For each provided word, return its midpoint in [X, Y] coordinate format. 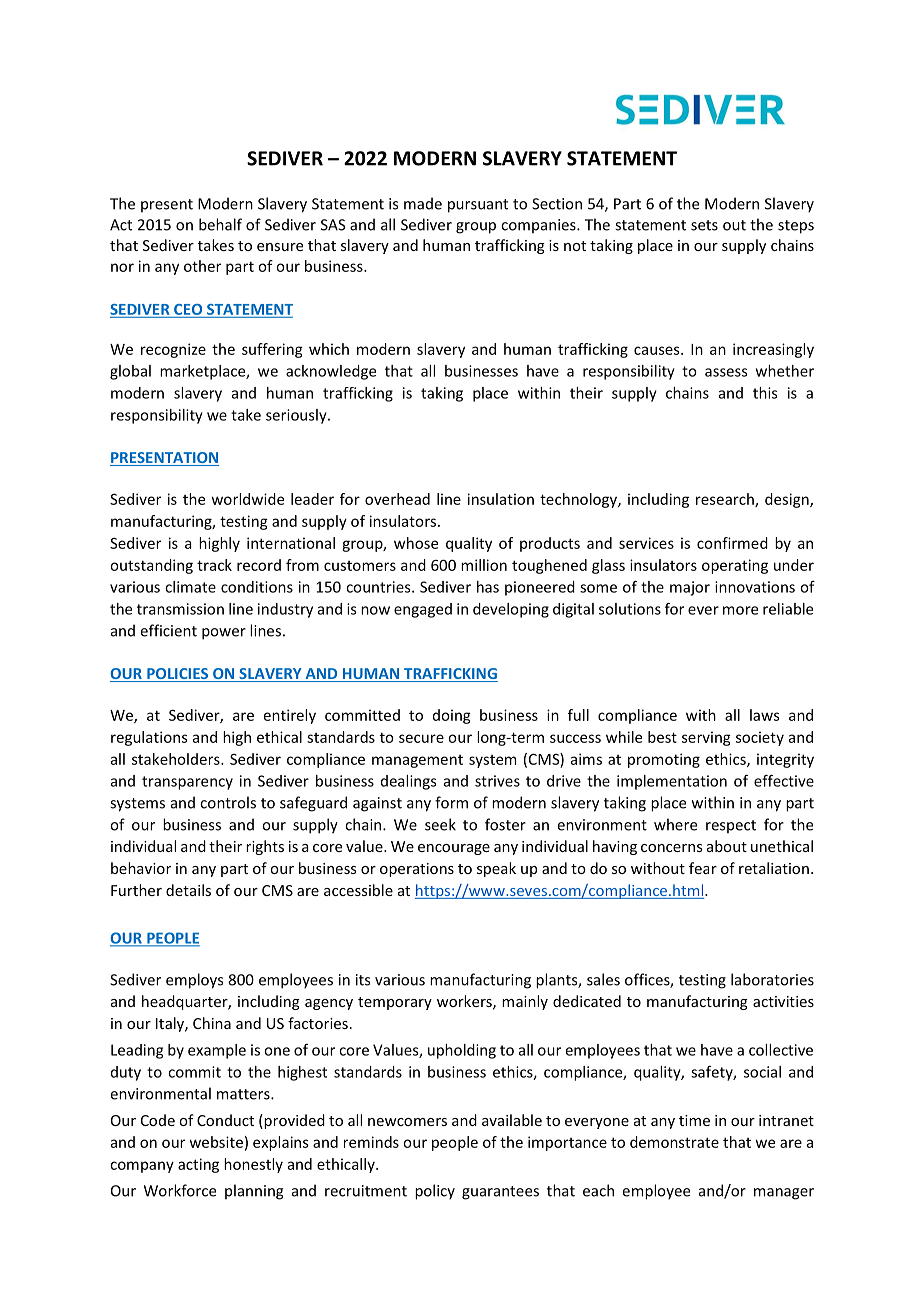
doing [452, 716]
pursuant [478, 206]
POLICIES [178, 675]
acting [198, 1165]
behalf [220, 224]
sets [704, 225]
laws [765, 715]
